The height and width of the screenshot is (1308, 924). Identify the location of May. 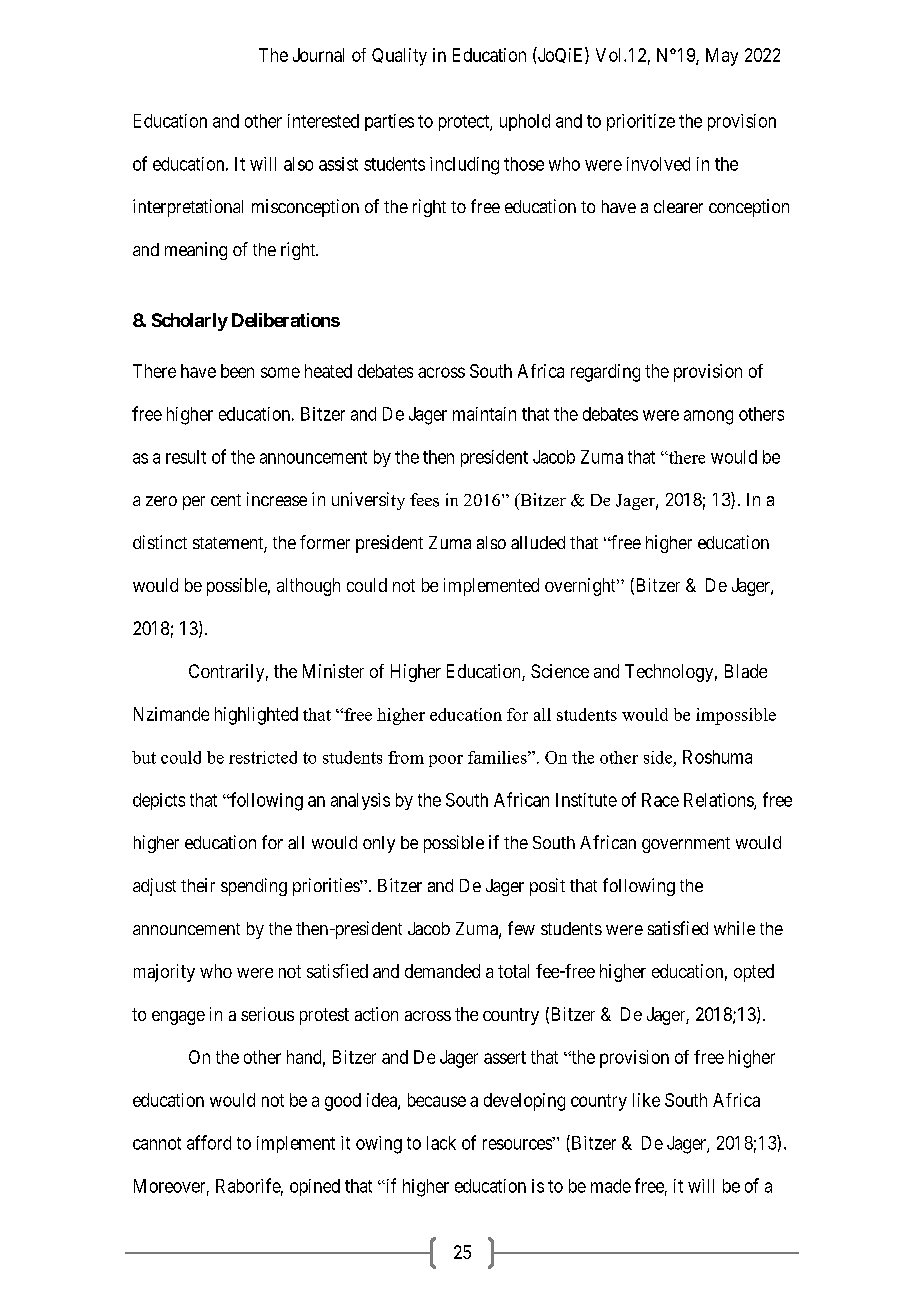
(722, 57).
